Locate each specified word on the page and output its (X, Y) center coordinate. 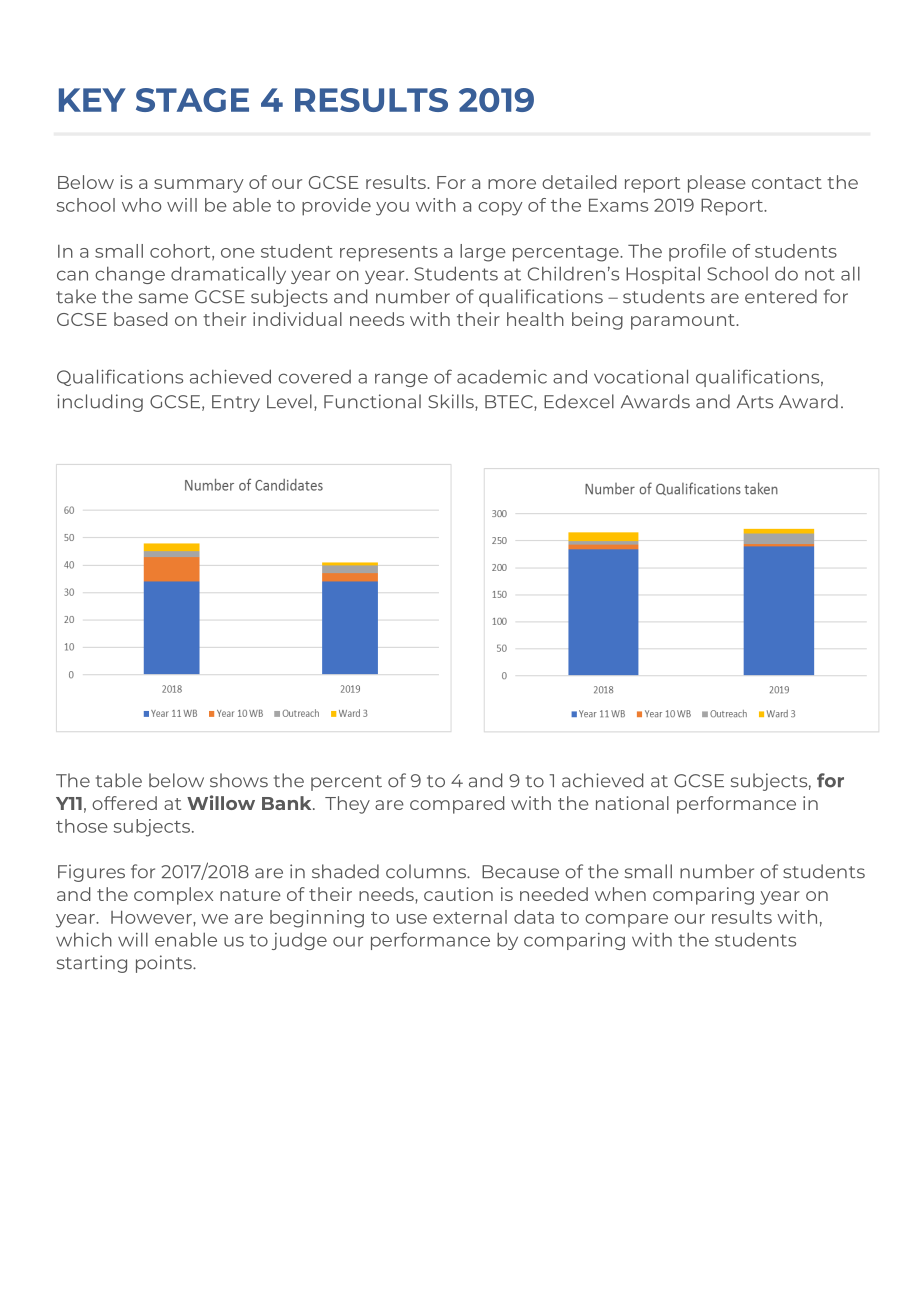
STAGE (192, 100)
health (535, 319)
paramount (684, 322)
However (152, 917)
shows (239, 780)
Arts (755, 402)
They (347, 805)
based (140, 319)
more (512, 184)
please (717, 184)
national (632, 803)
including (100, 403)
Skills (452, 402)
